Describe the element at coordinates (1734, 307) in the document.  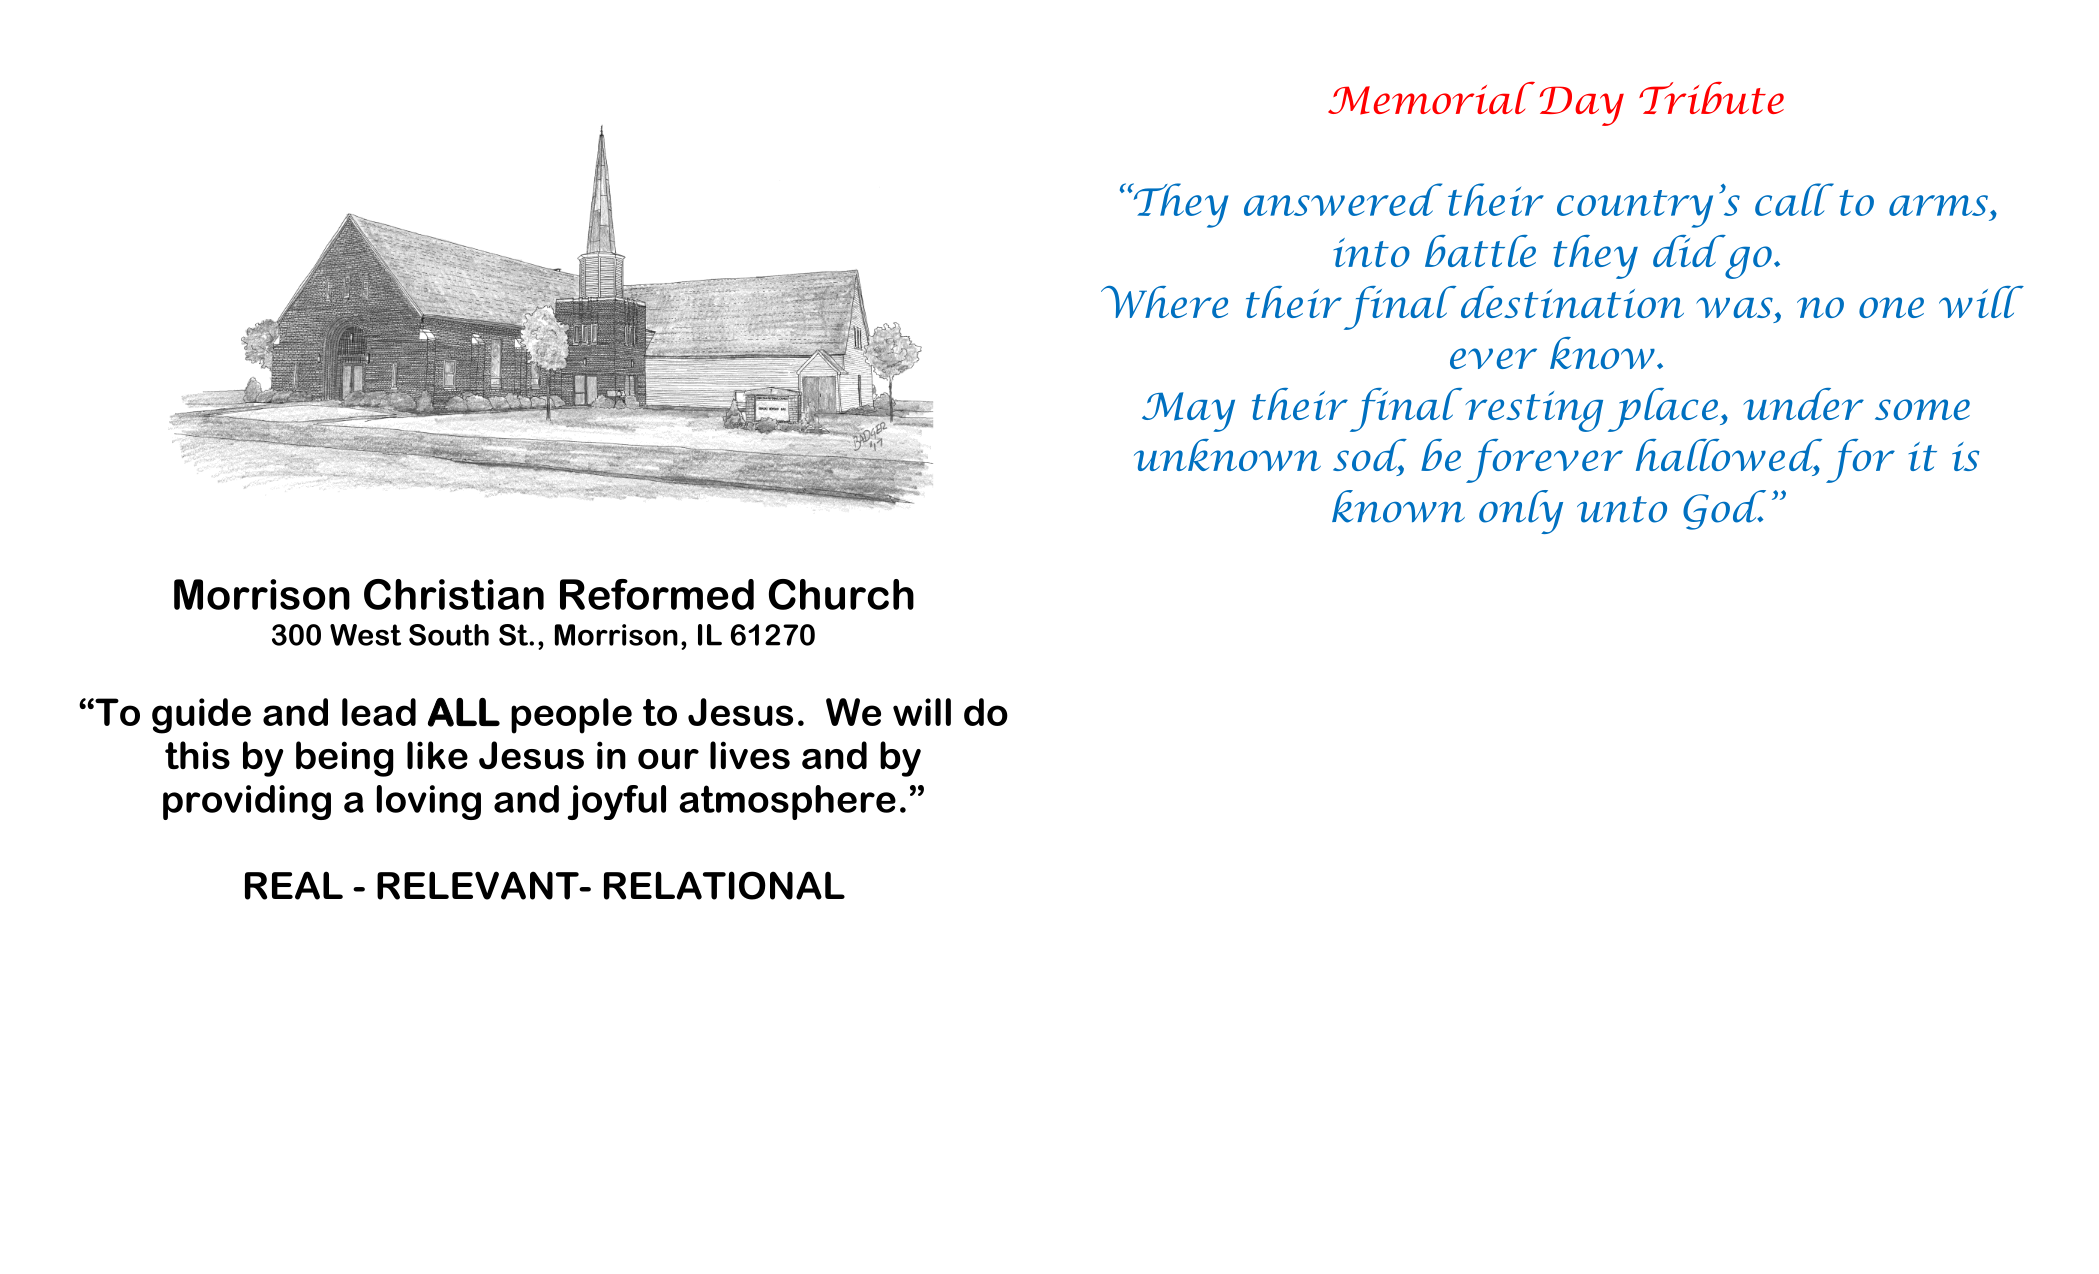
I see `was` at that location.
